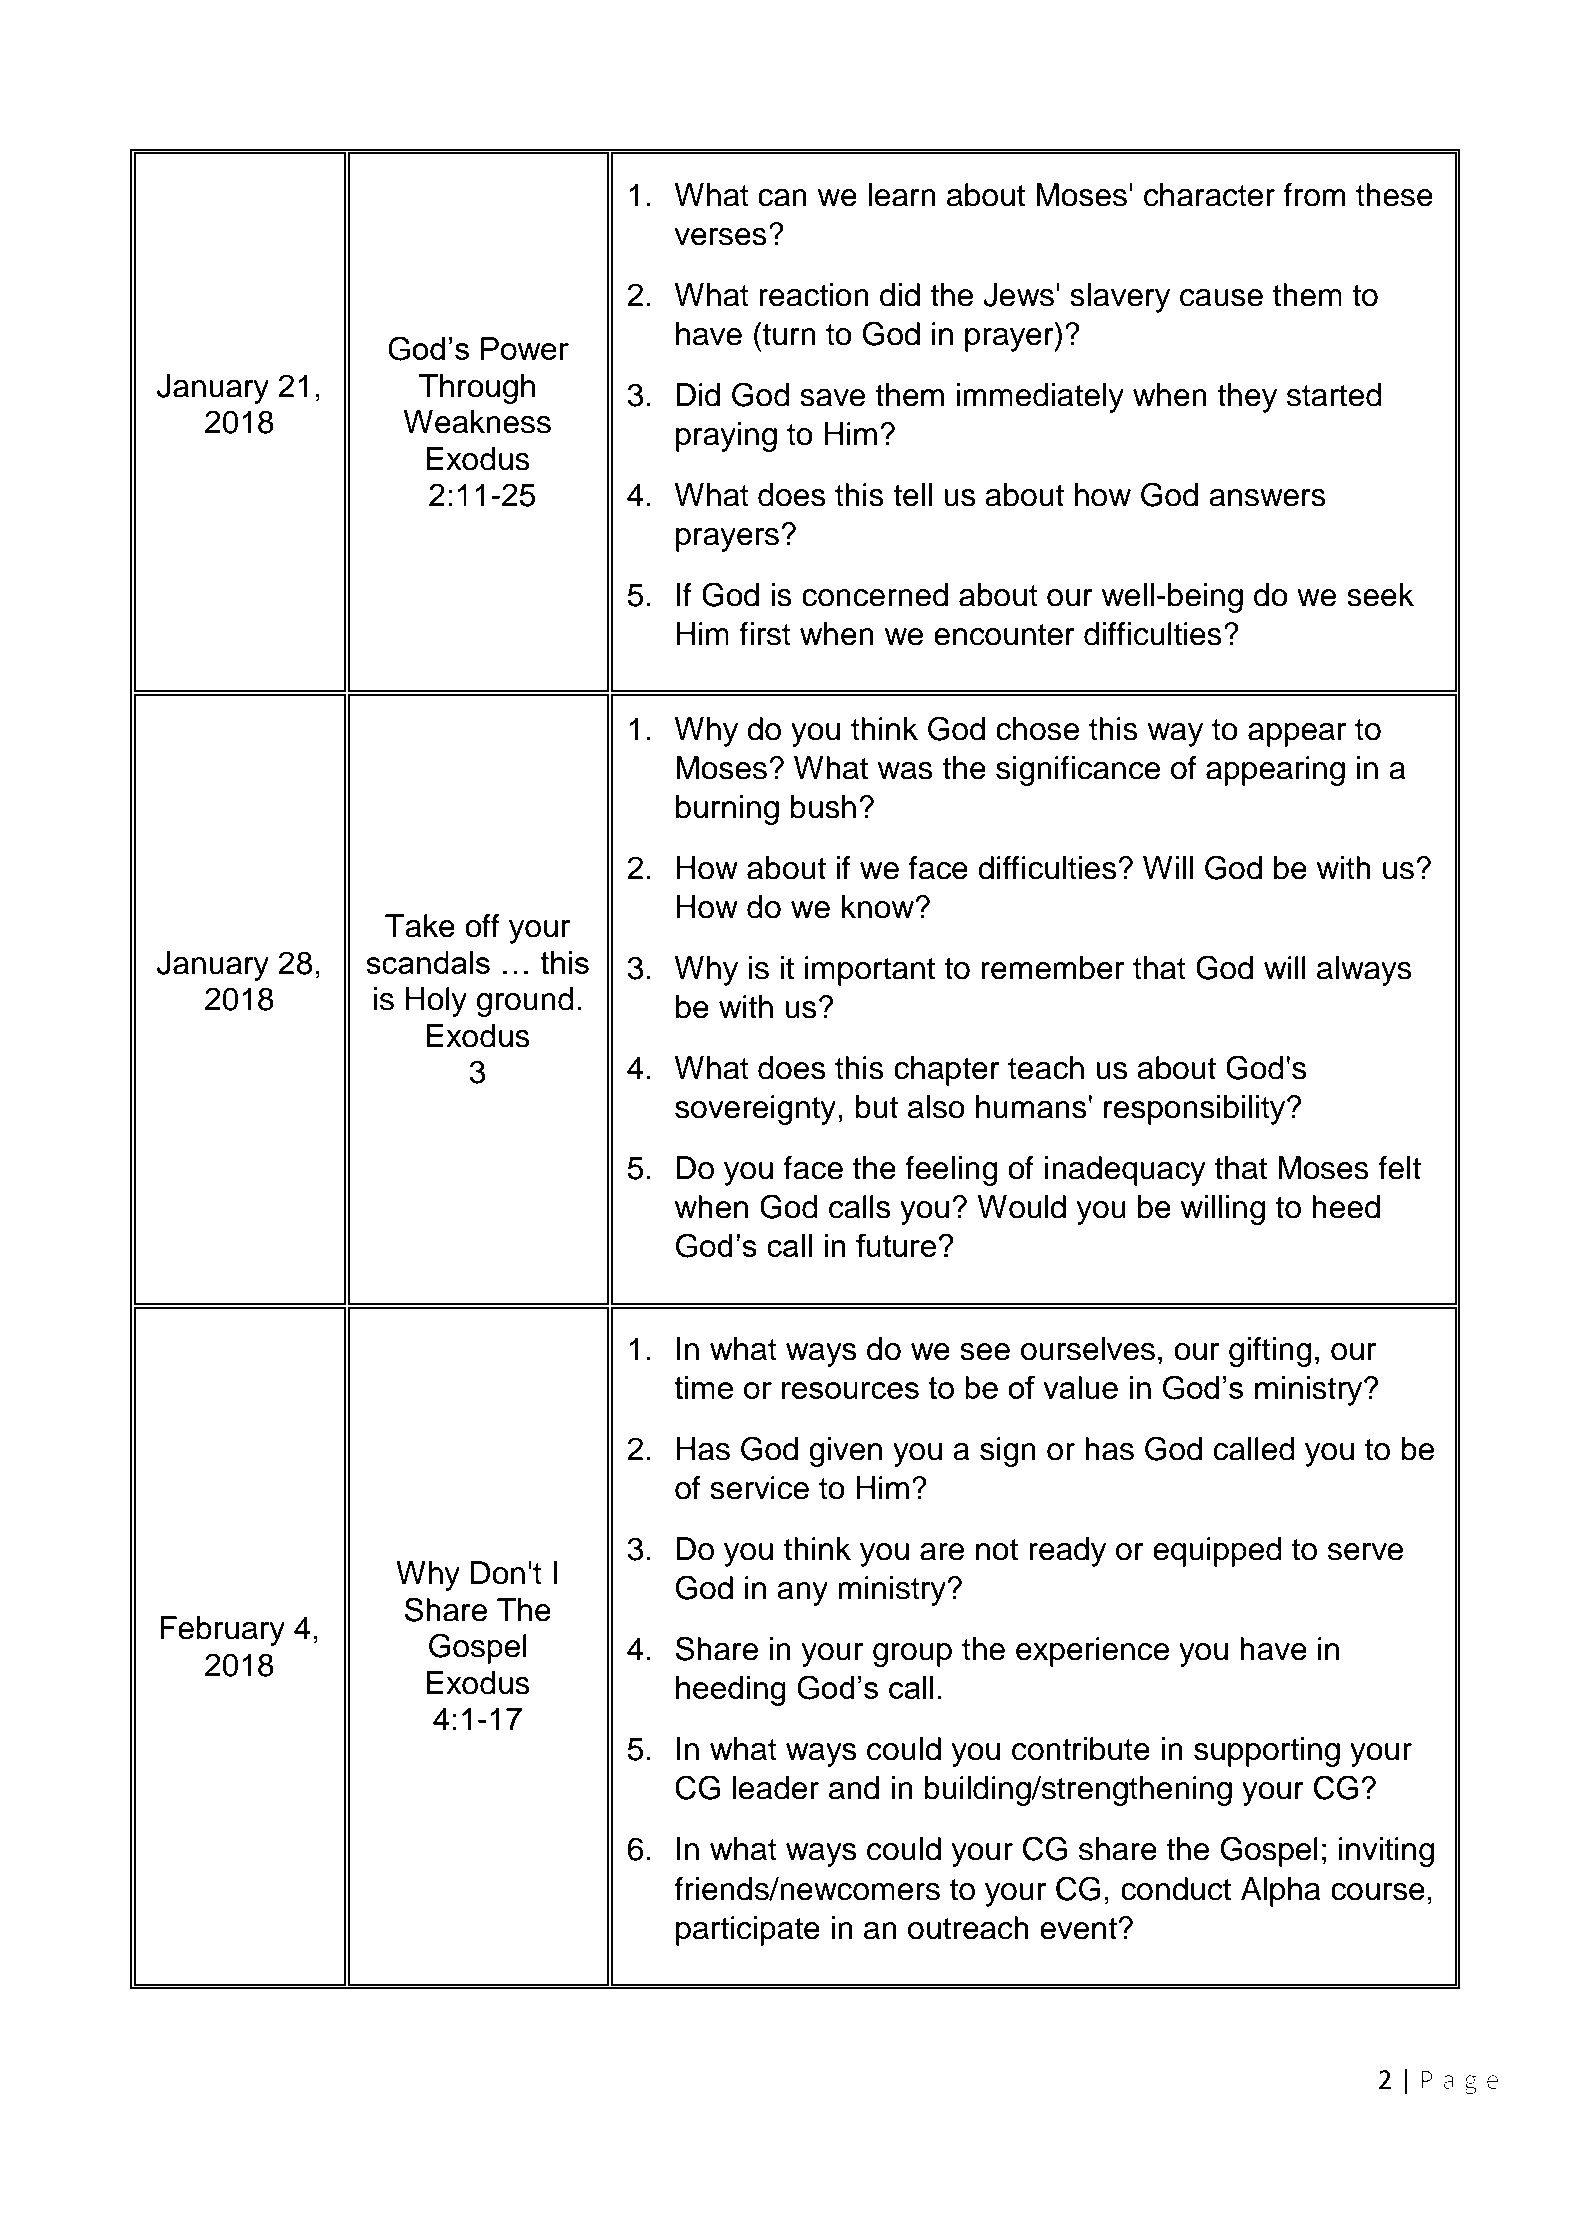 The width and height of the page is (1575, 2227). Describe the element at coordinates (1281, 1892) in the page. I see `Alpha` at that location.
